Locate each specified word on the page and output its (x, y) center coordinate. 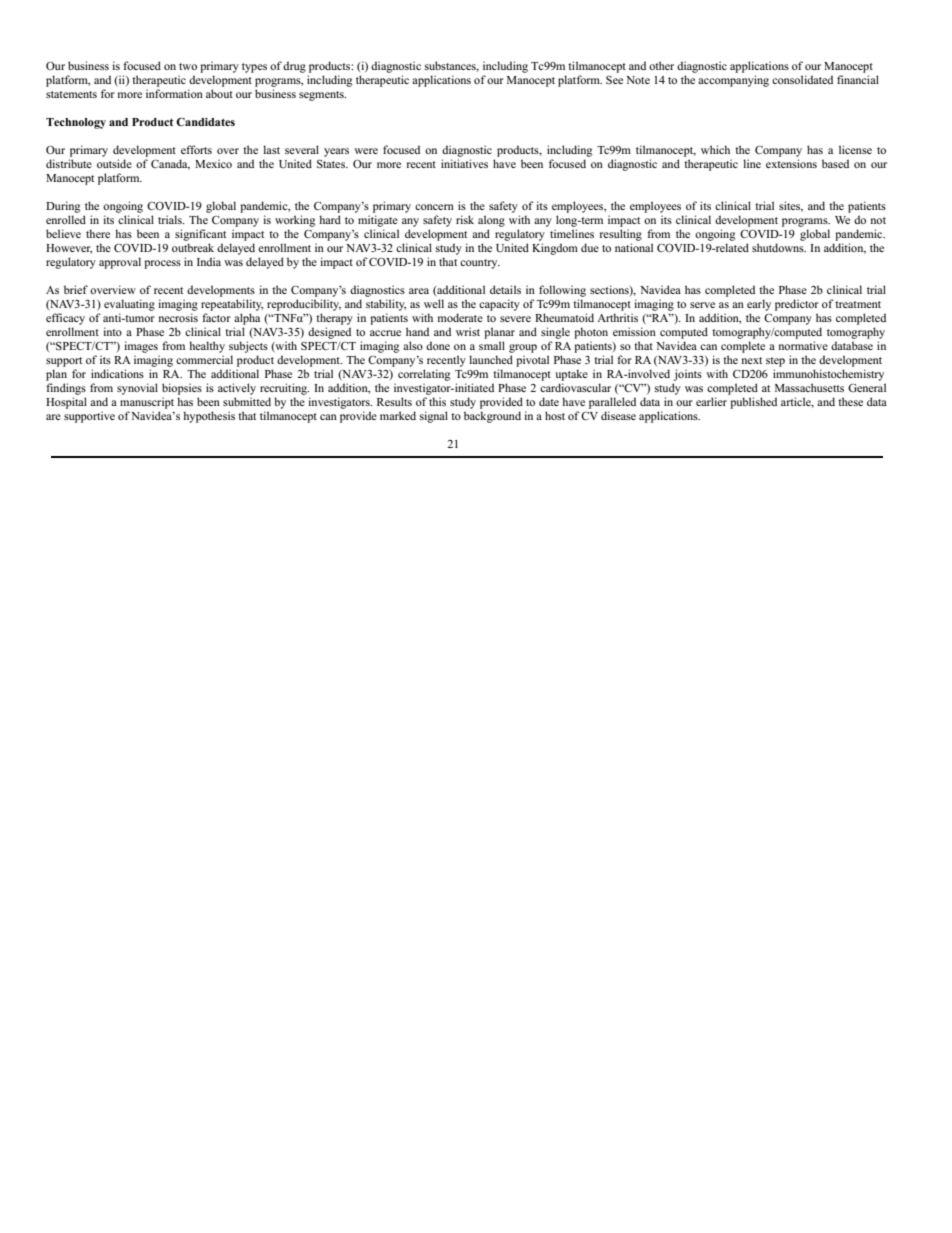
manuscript (147, 403)
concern (434, 207)
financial (858, 79)
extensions (791, 163)
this (437, 401)
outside (114, 163)
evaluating (129, 305)
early (759, 305)
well (434, 303)
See (614, 80)
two (188, 66)
